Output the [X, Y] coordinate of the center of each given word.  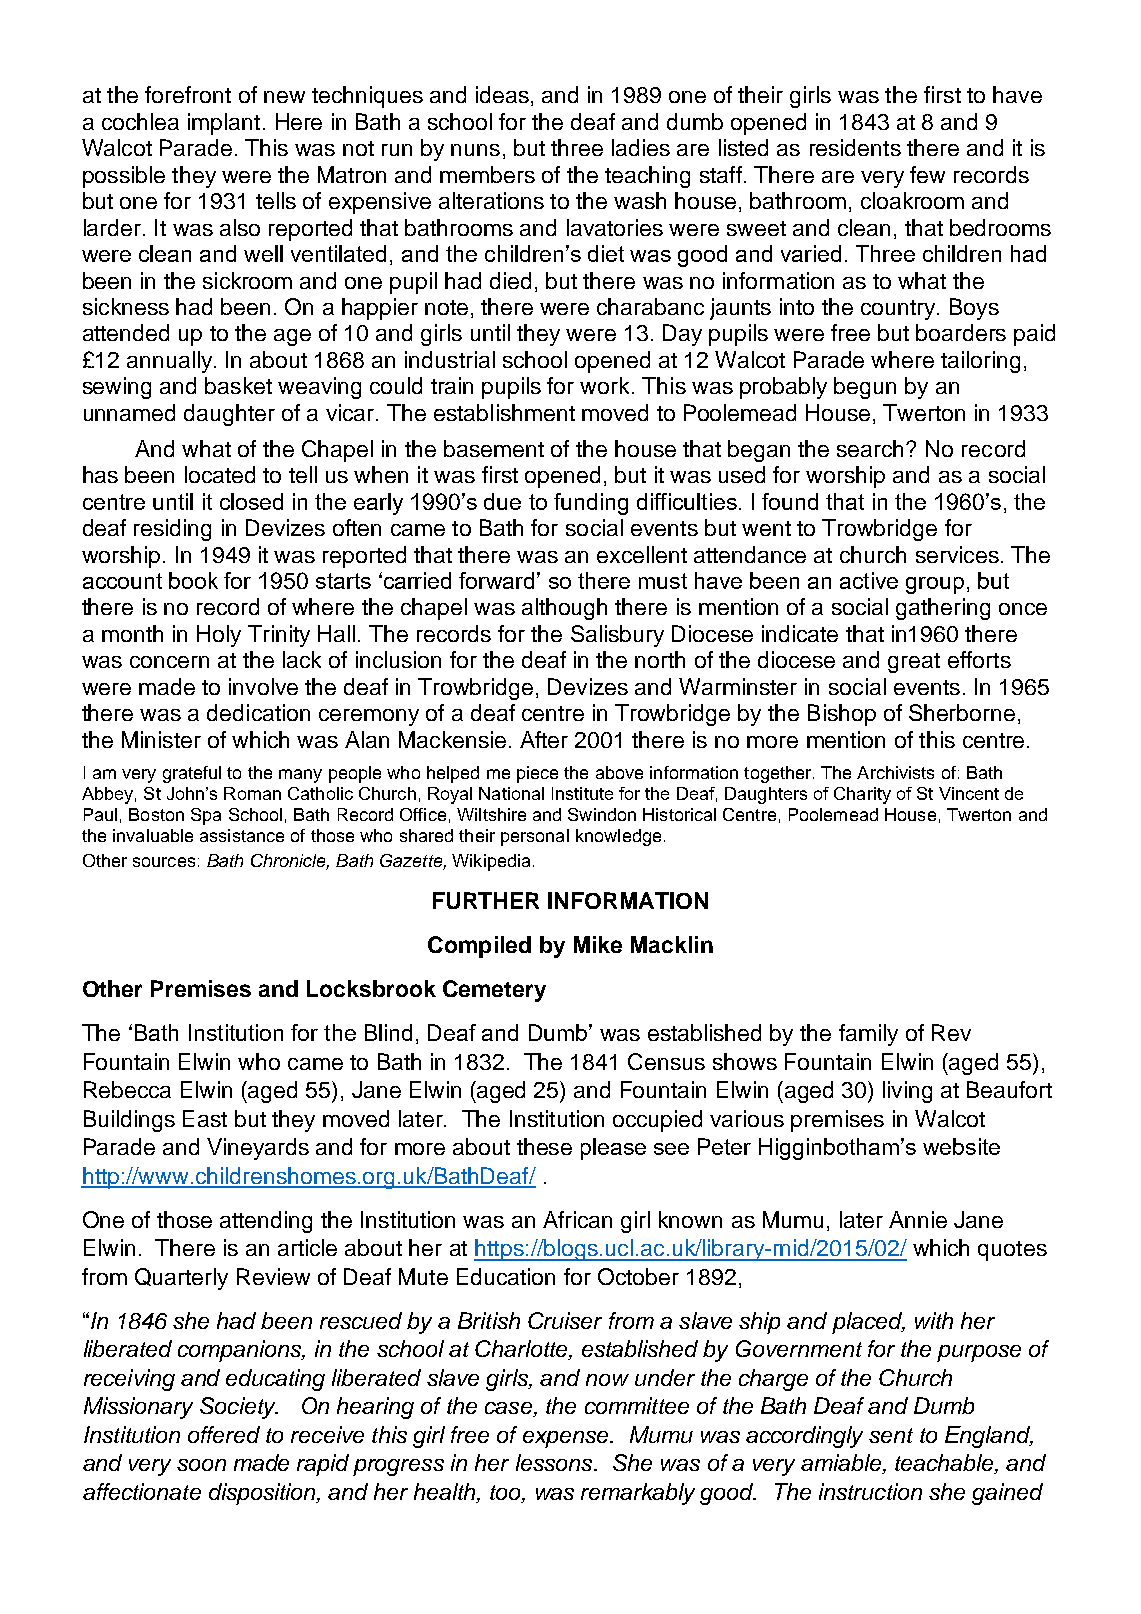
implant [224, 124]
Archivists [895, 772]
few [927, 174]
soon [201, 1465]
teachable [945, 1464]
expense [567, 1439]
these [544, 1146]
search [872, 448]
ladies [641, 147]
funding [591, 504]
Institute [582, 793]
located [220, 474]
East [205, 1118]
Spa [206, 816]
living [907, 1092]
